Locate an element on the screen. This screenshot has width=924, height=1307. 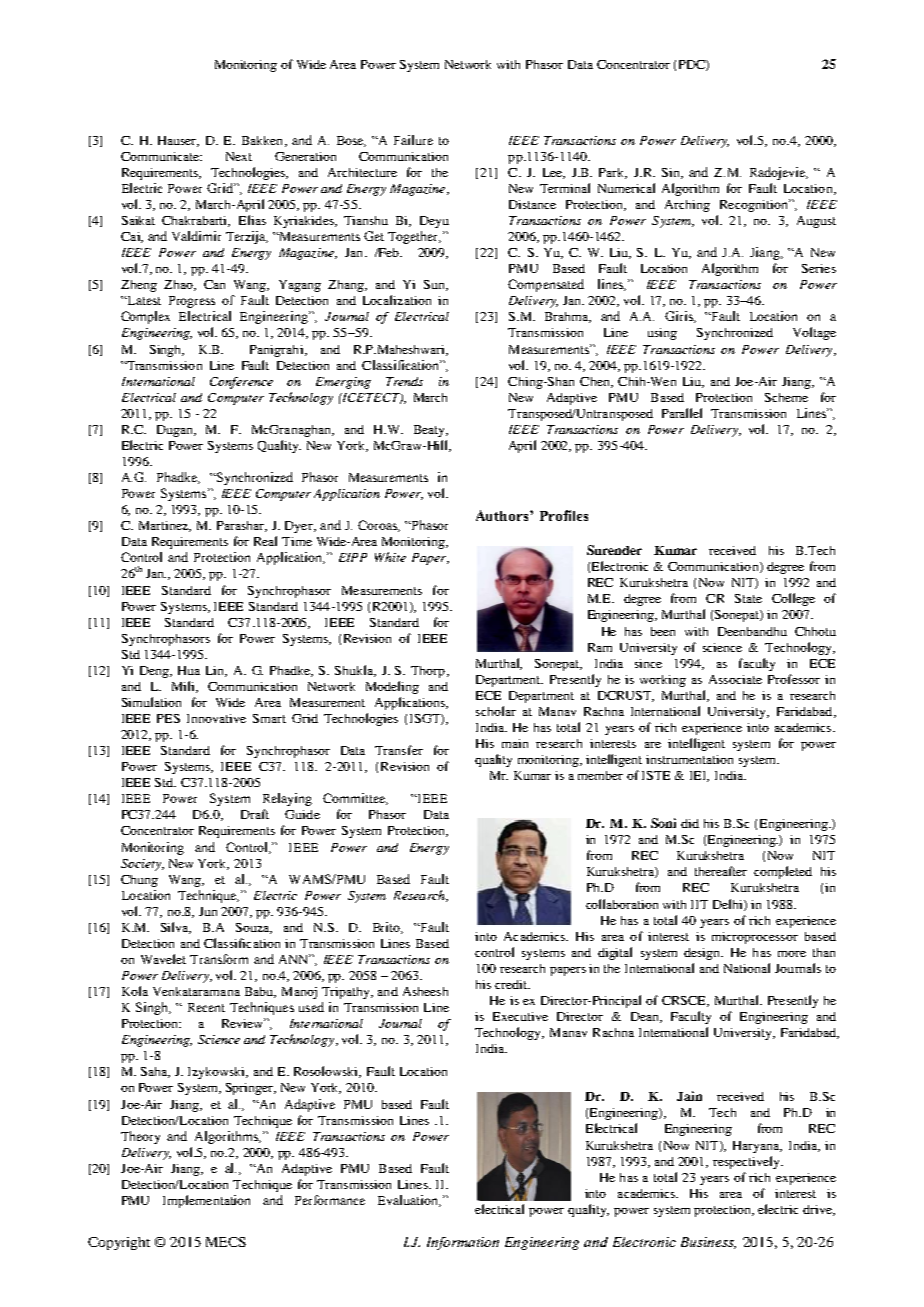
Failure is located at coordinates (413, 140).
